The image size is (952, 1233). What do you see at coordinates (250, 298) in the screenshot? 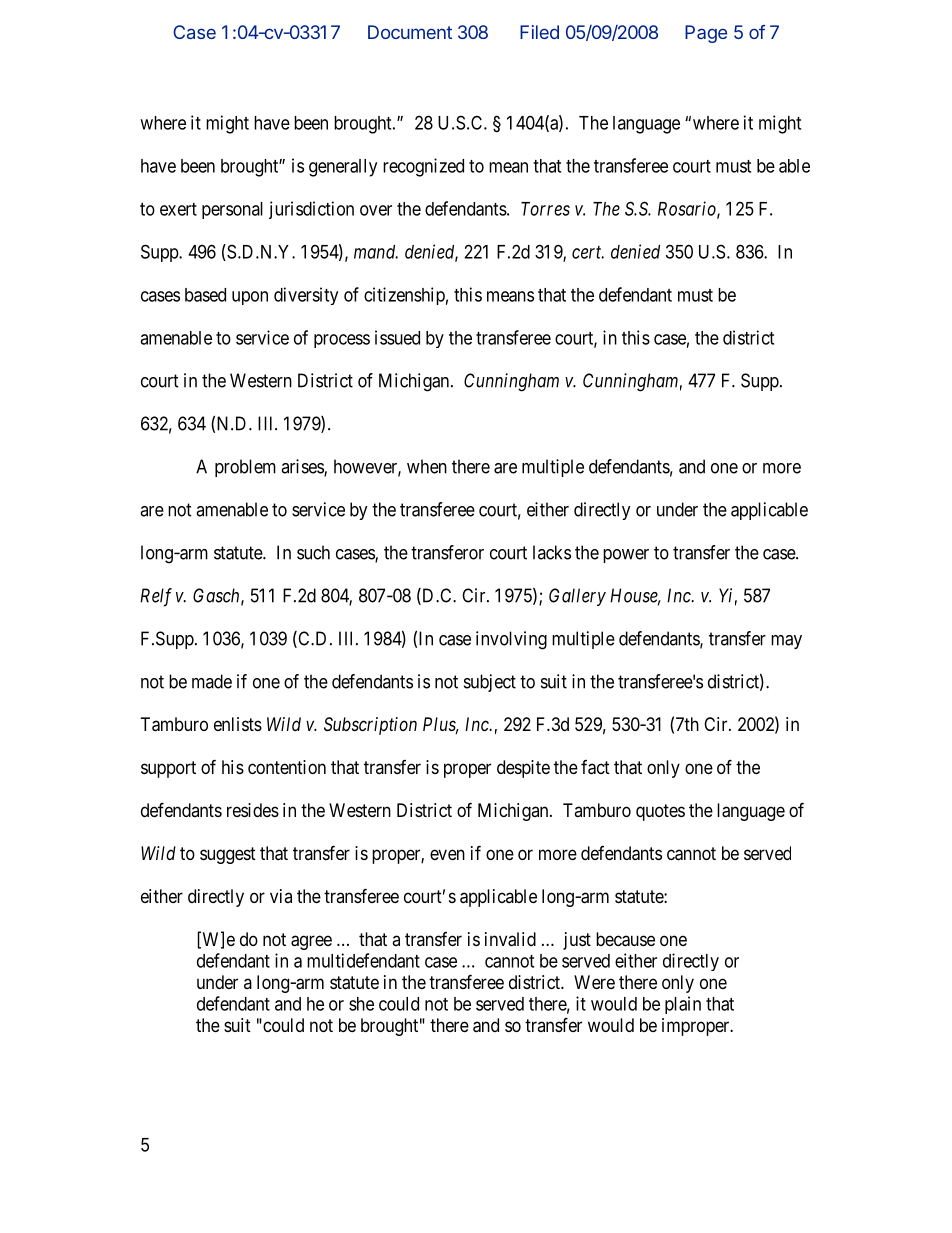
I see `upon` at bounding box center [250, 298].
